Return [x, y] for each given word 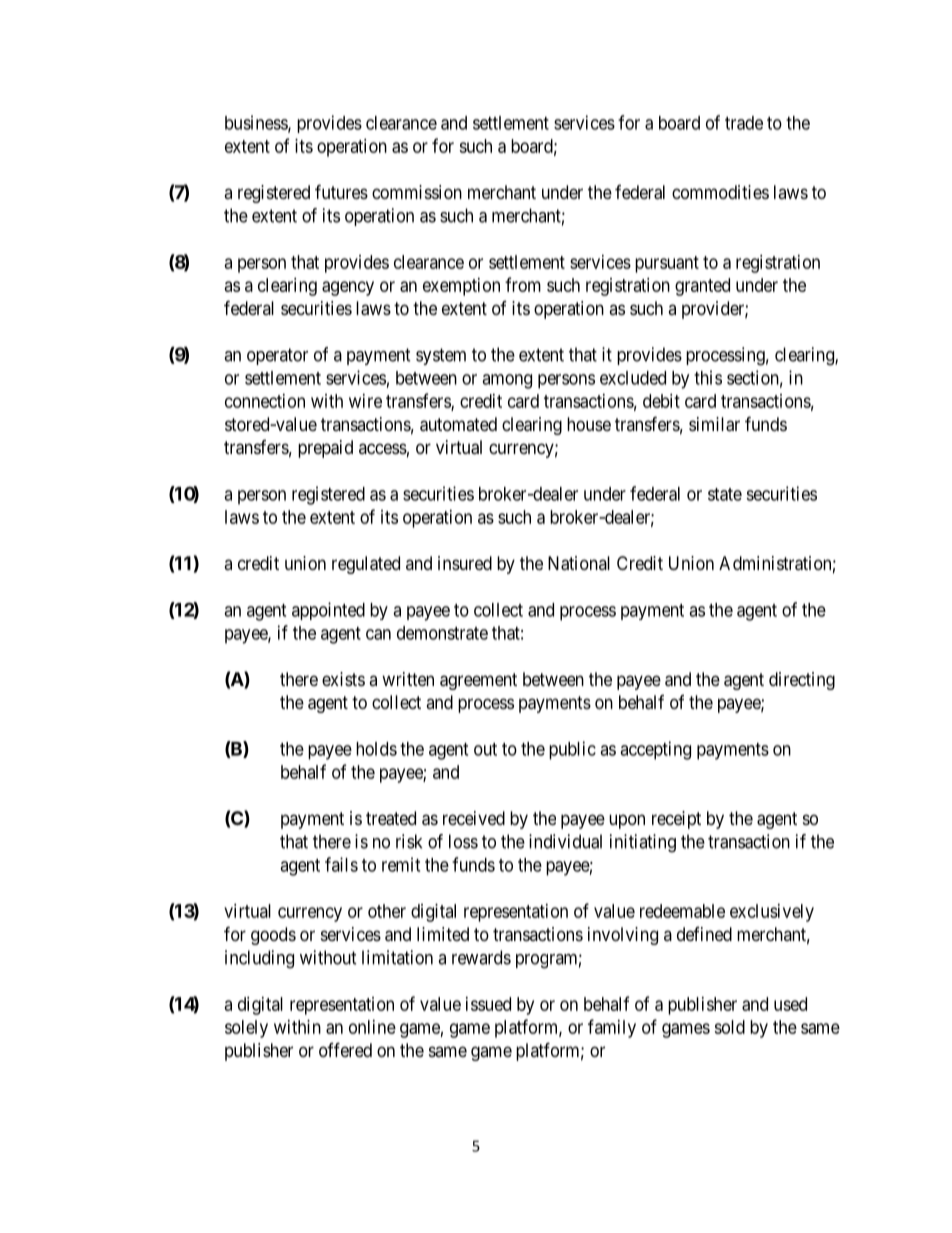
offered [345, 1049]
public [572, 750]
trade [744, 123]
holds [376, 749]
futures [341, 191]
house [589, 424]
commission [417, 192]
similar [714, 424]
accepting [655, 750]
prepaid [325, 449]
